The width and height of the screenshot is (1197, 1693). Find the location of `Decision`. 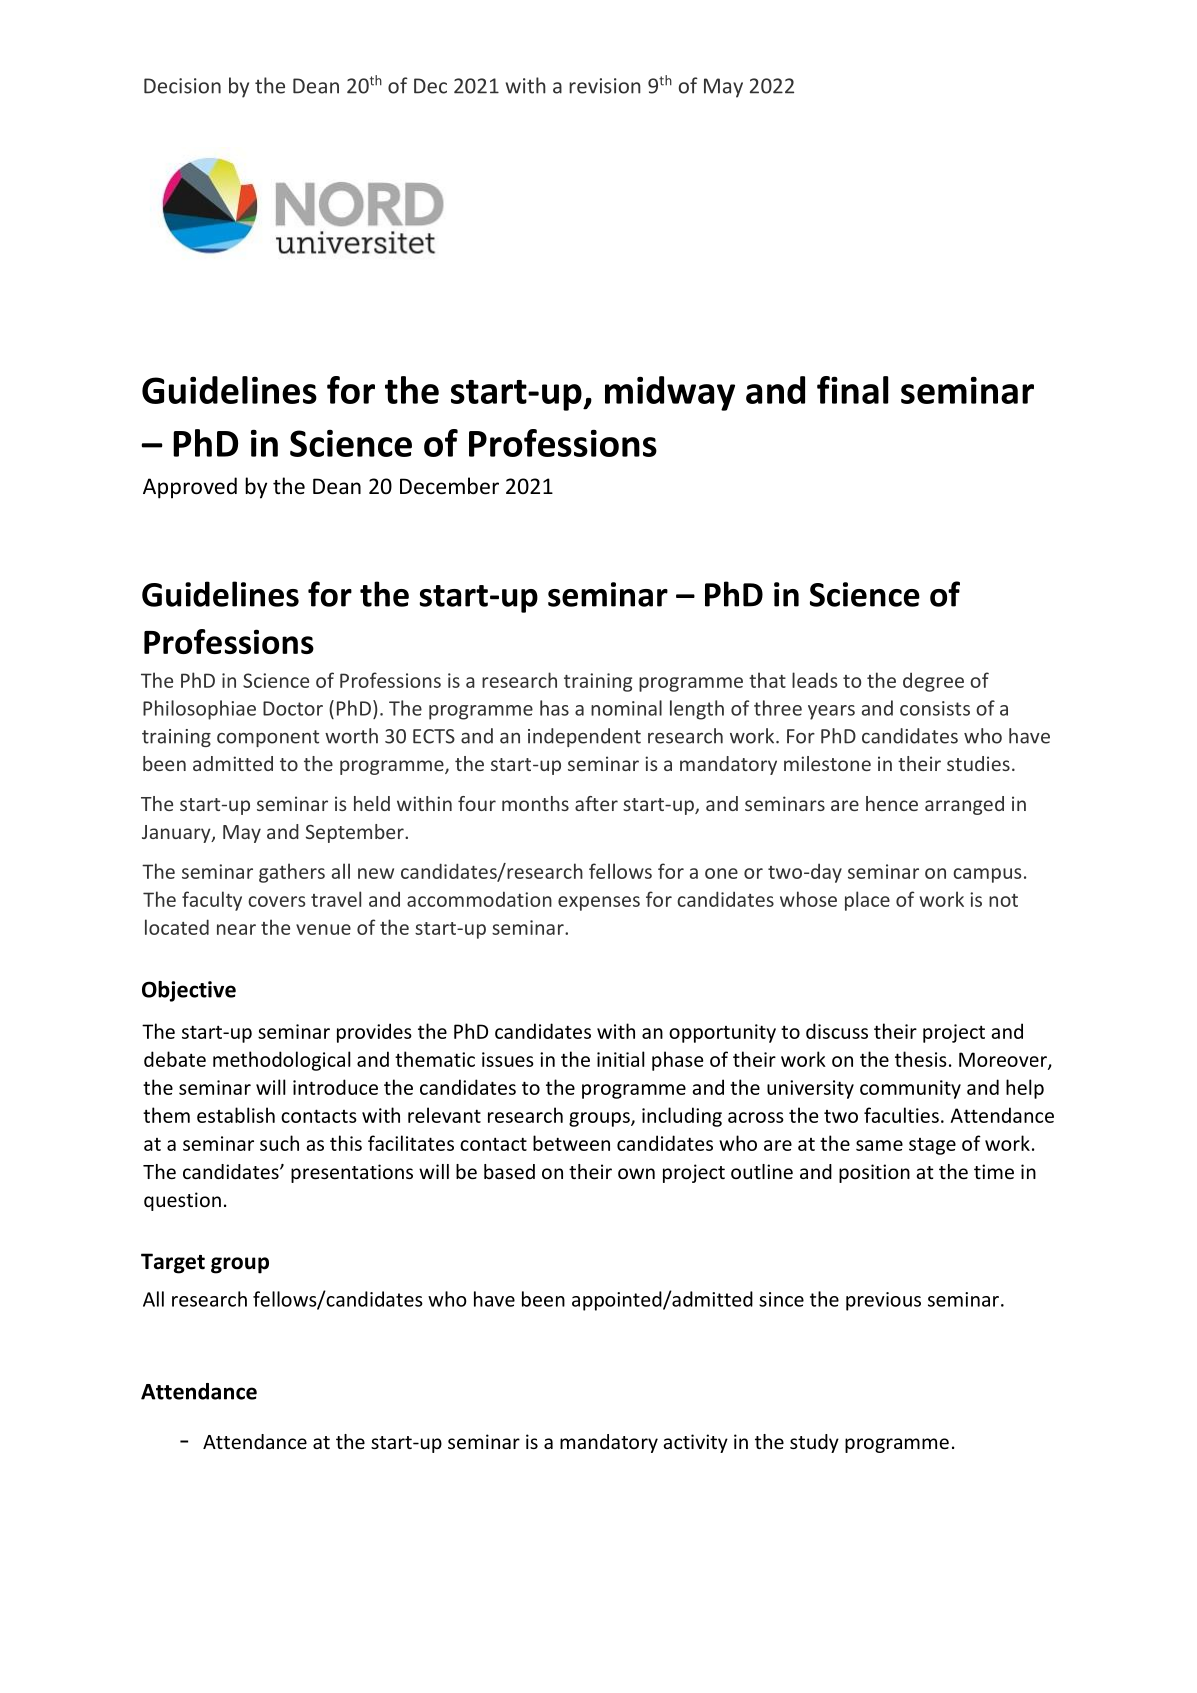

Decision is located at coordinates (182, 86).
